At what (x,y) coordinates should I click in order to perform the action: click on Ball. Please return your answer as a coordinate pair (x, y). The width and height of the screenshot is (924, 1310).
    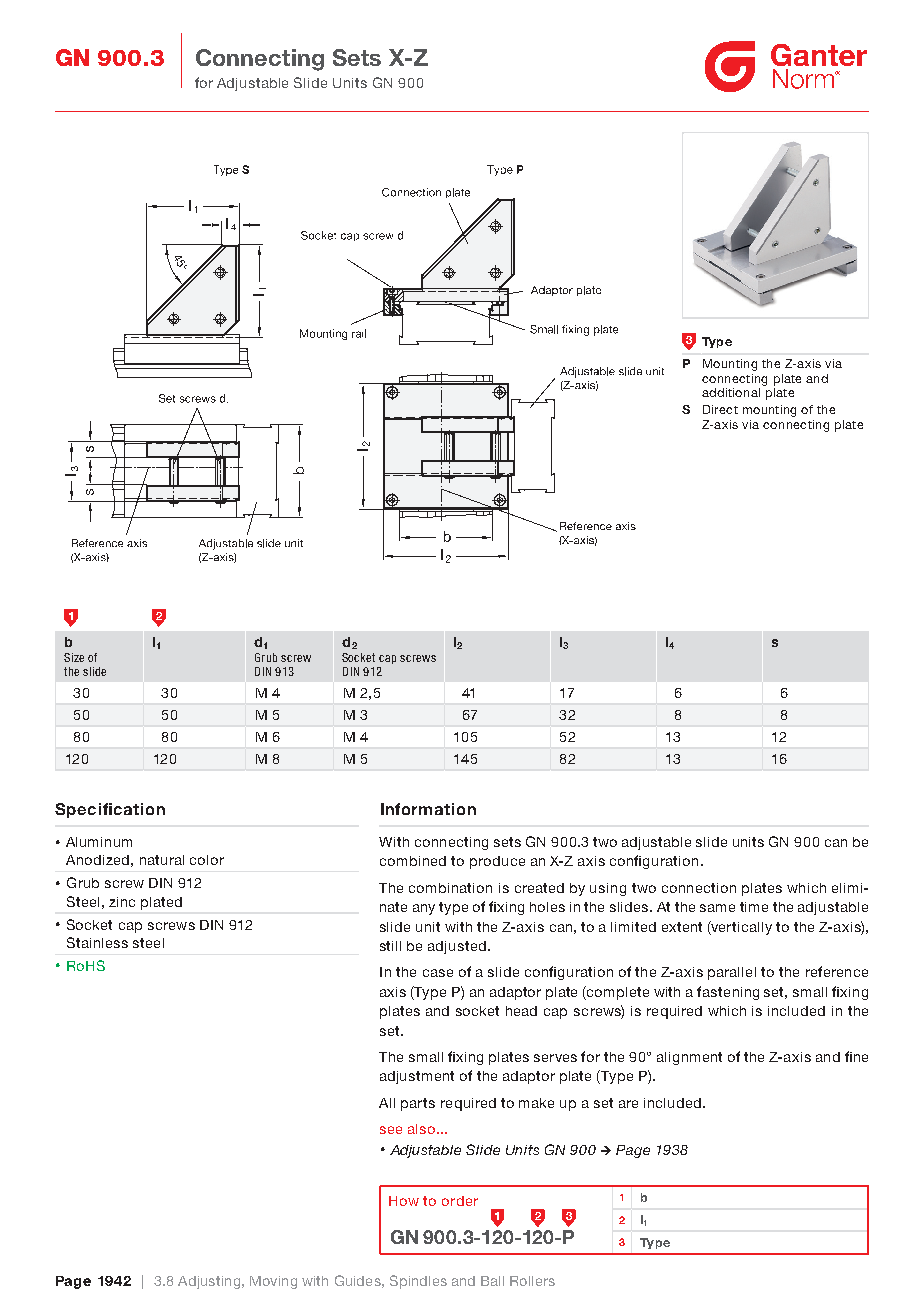
    Looking at the image, I should click on (492, 1281).
